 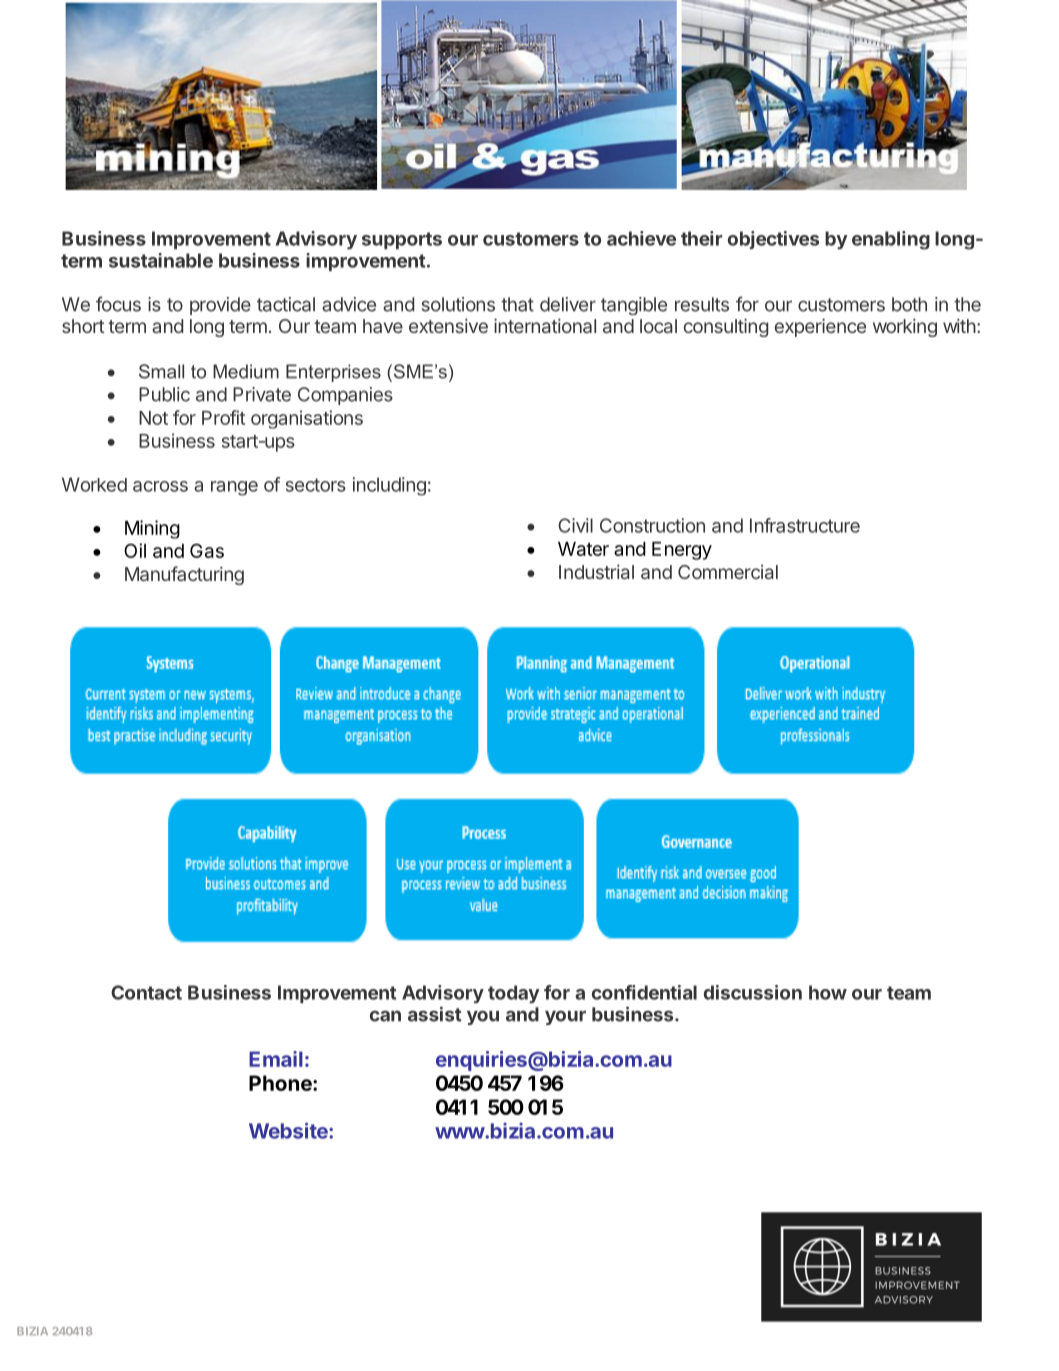 What do you see at coordinates (184, 575) in the screenshot?
I see `Manufacturing` at bounding box center [184, 575].
